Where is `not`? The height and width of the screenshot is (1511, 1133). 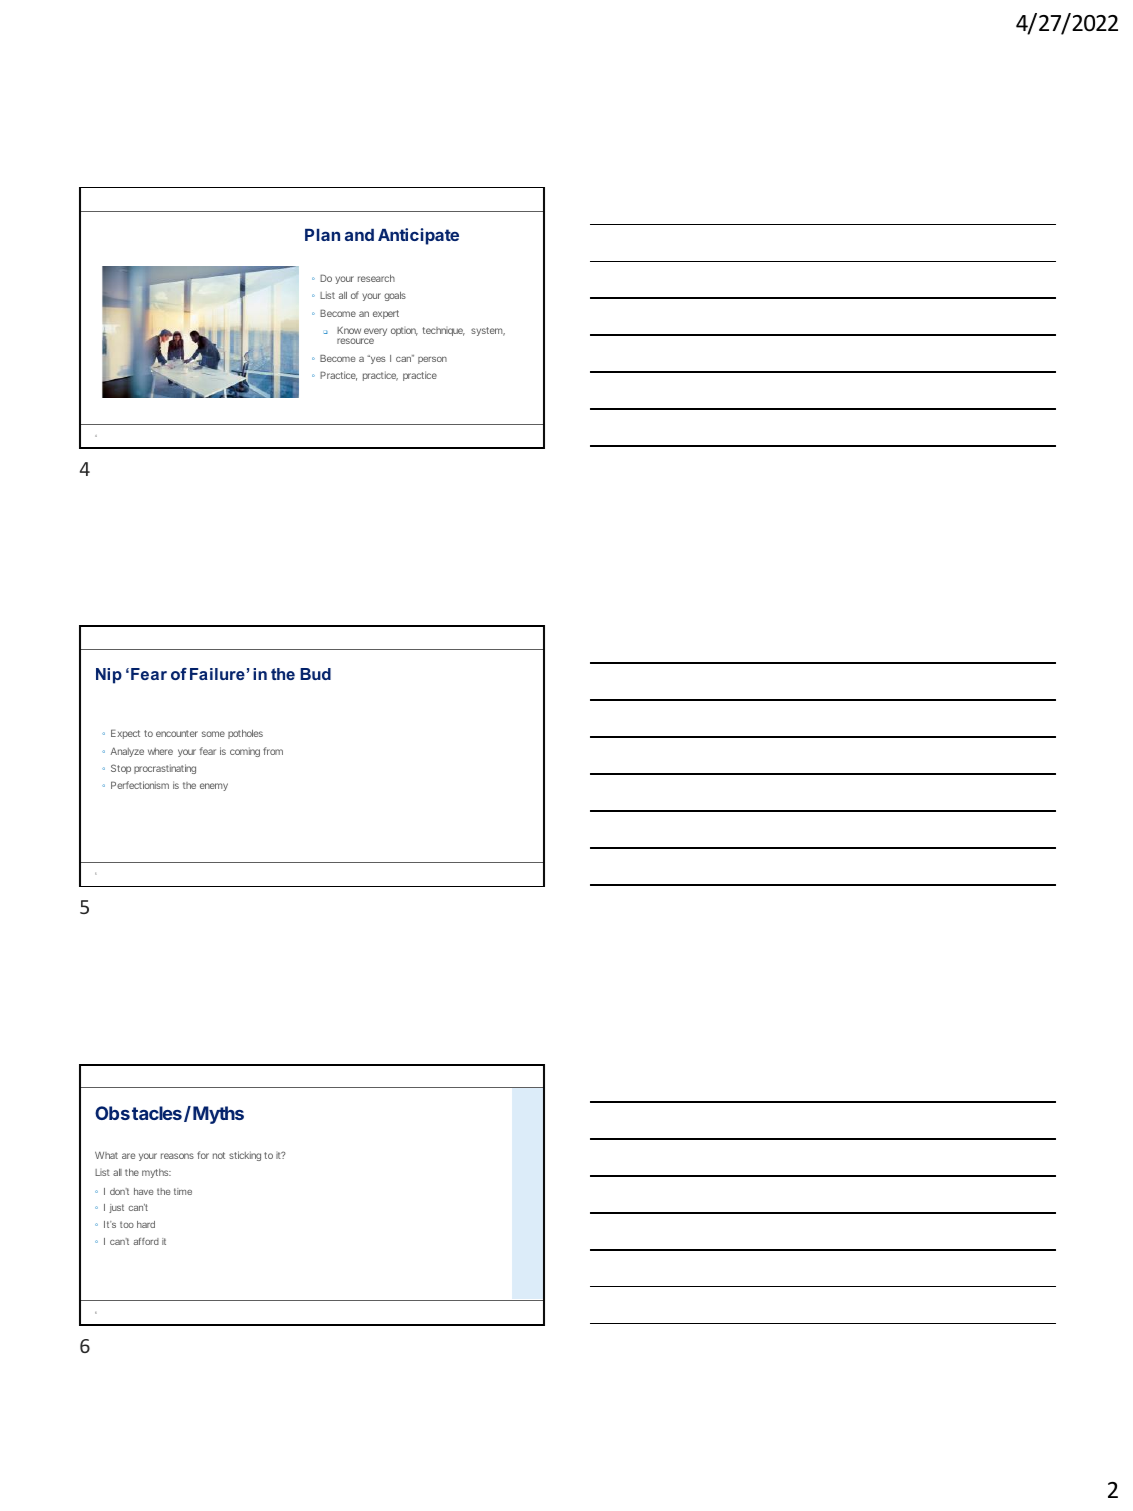
not is located at coordinates (219, 1155).
